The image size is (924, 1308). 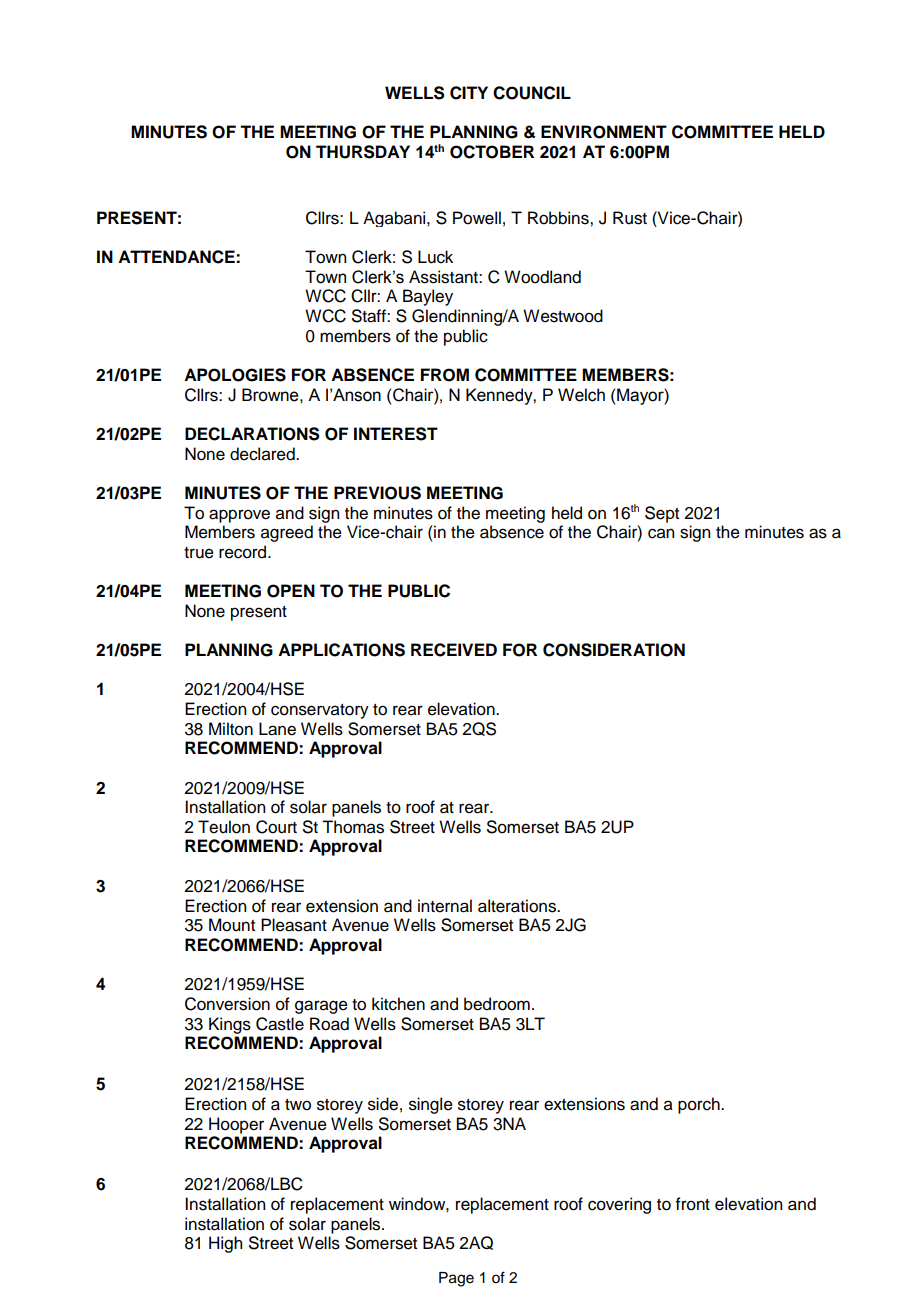 I want to click on Court, so click(x=276, y=827).
